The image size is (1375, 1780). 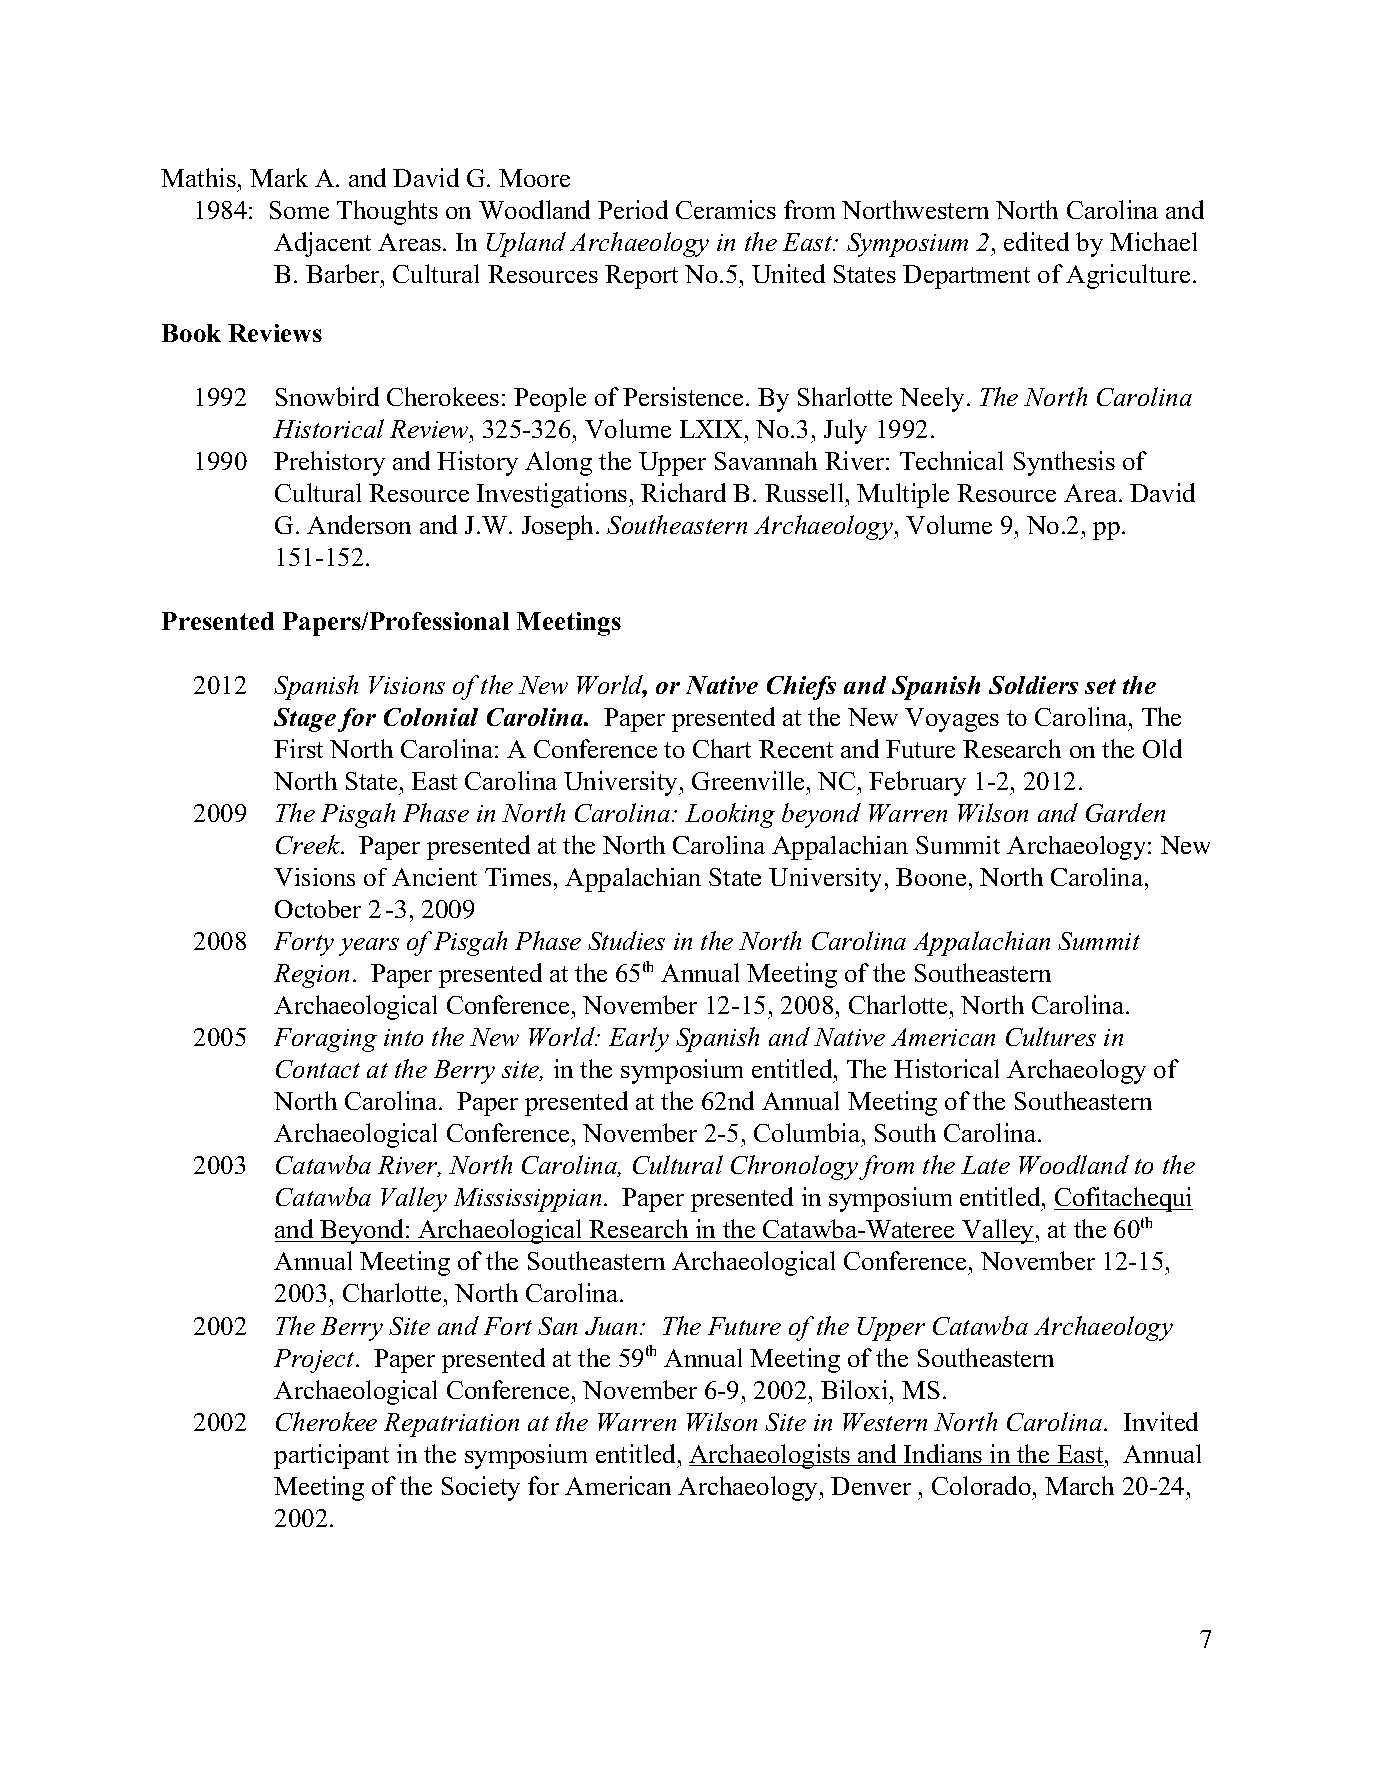 I want to click on Some, so click(x=299, y=210).
